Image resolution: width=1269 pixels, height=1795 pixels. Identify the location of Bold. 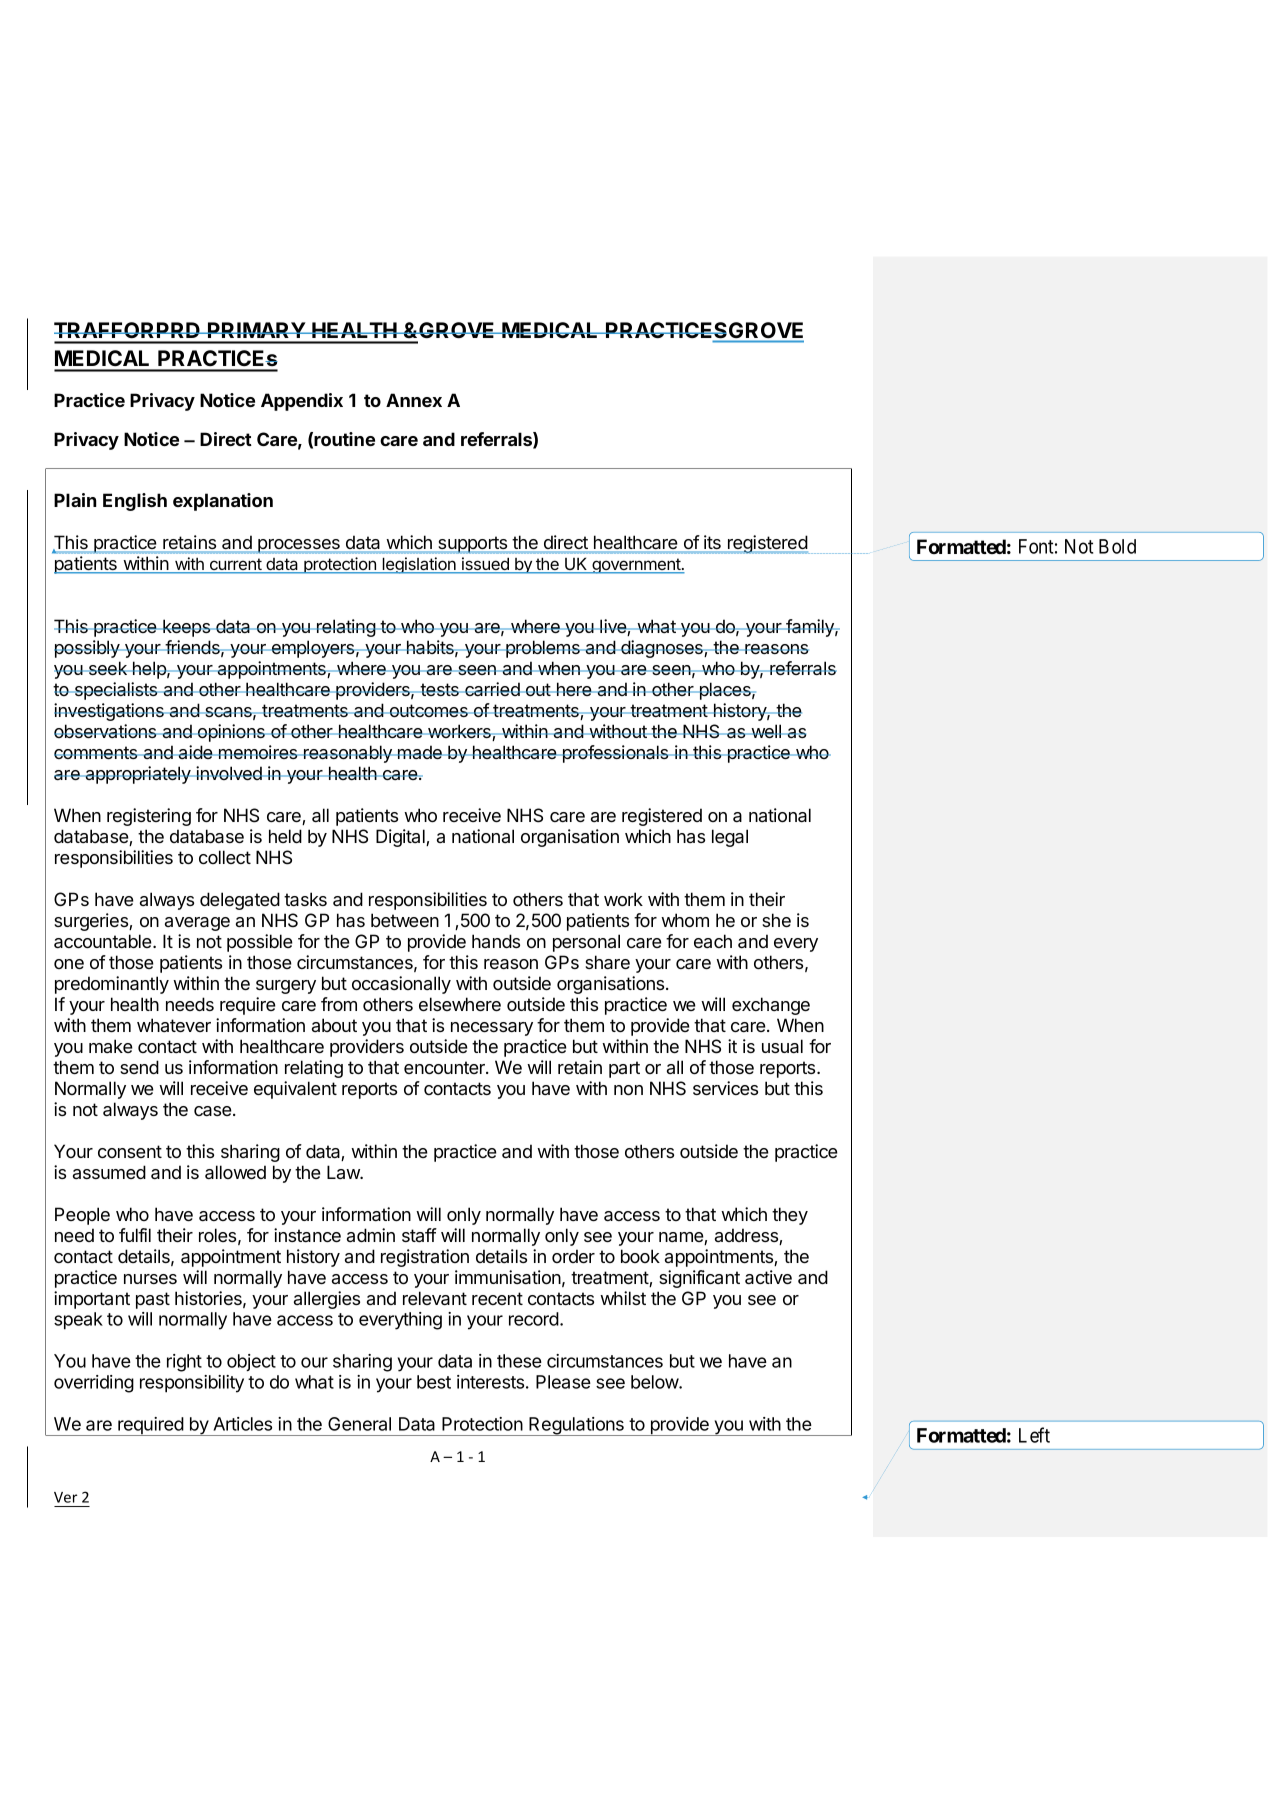
(1117, 546).
